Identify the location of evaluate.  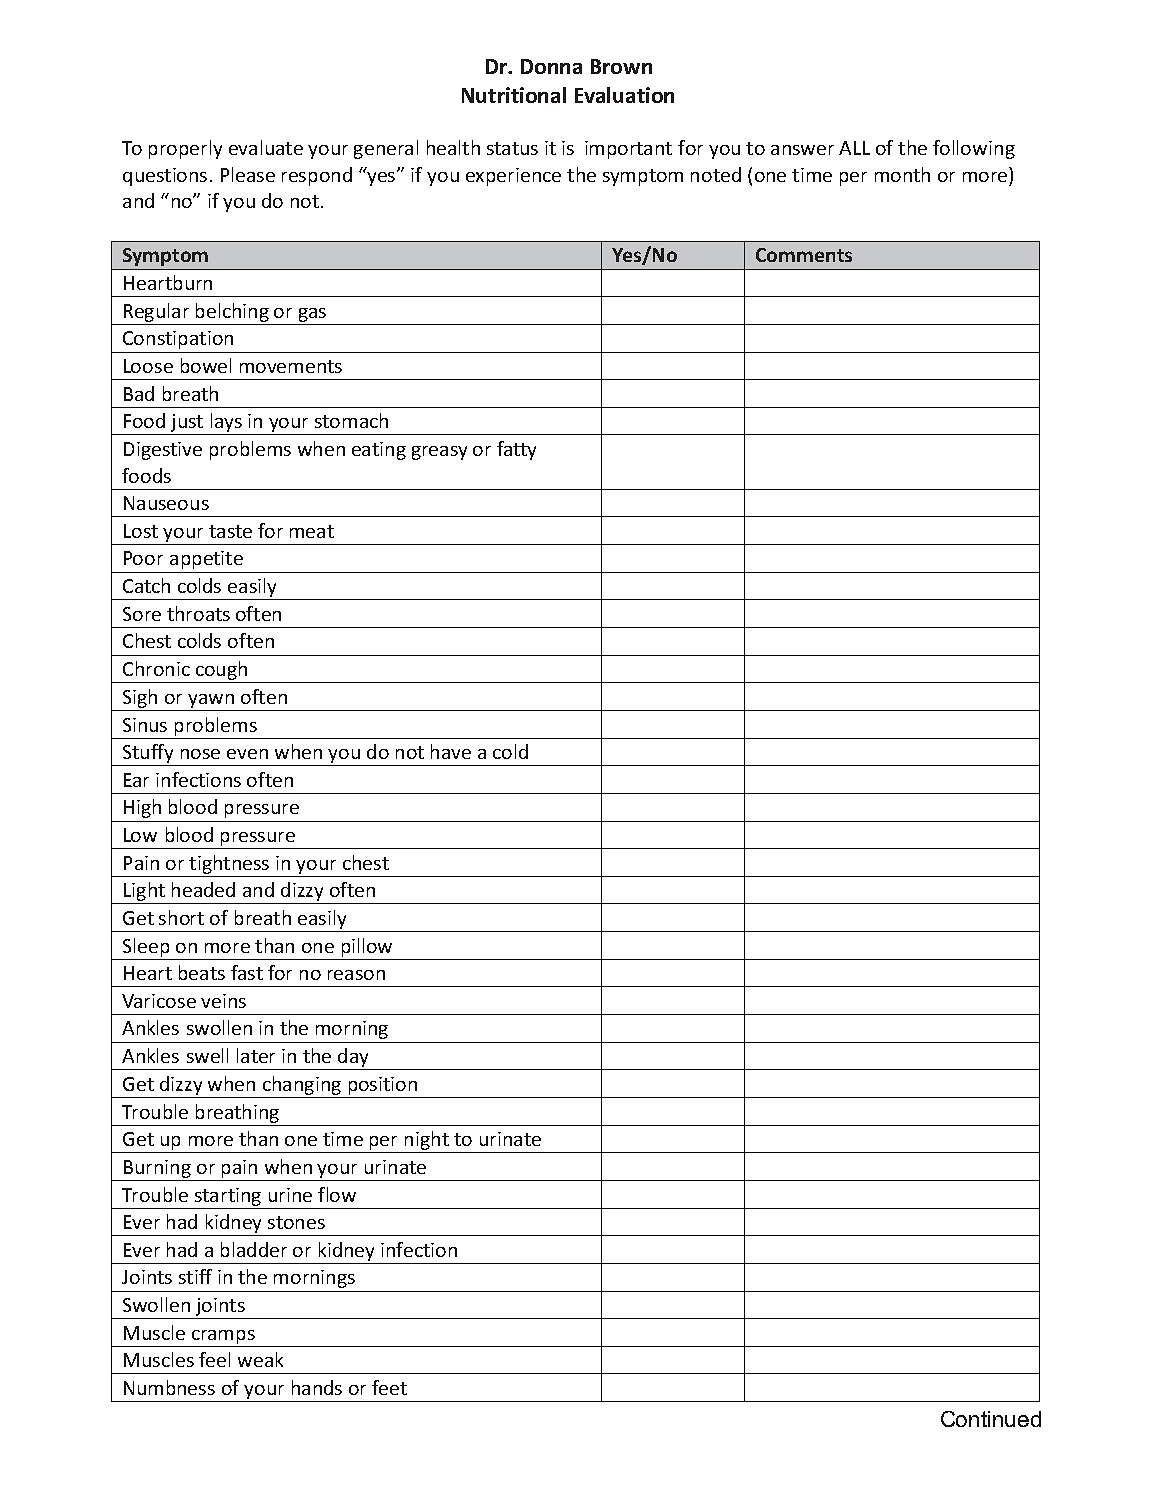
(266, 147).
